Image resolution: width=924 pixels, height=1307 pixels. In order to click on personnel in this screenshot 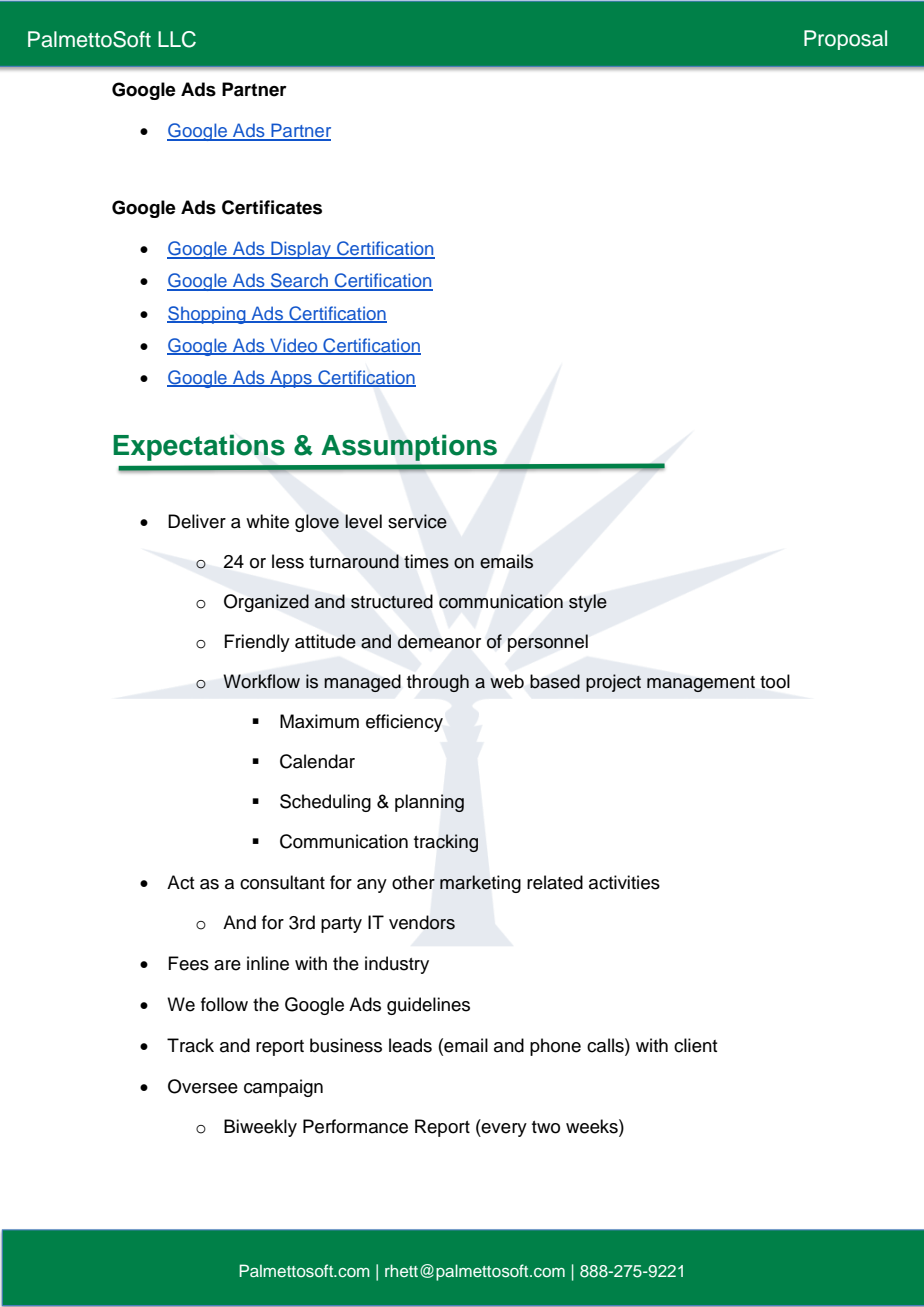, I will do `click(548, 643)`.
